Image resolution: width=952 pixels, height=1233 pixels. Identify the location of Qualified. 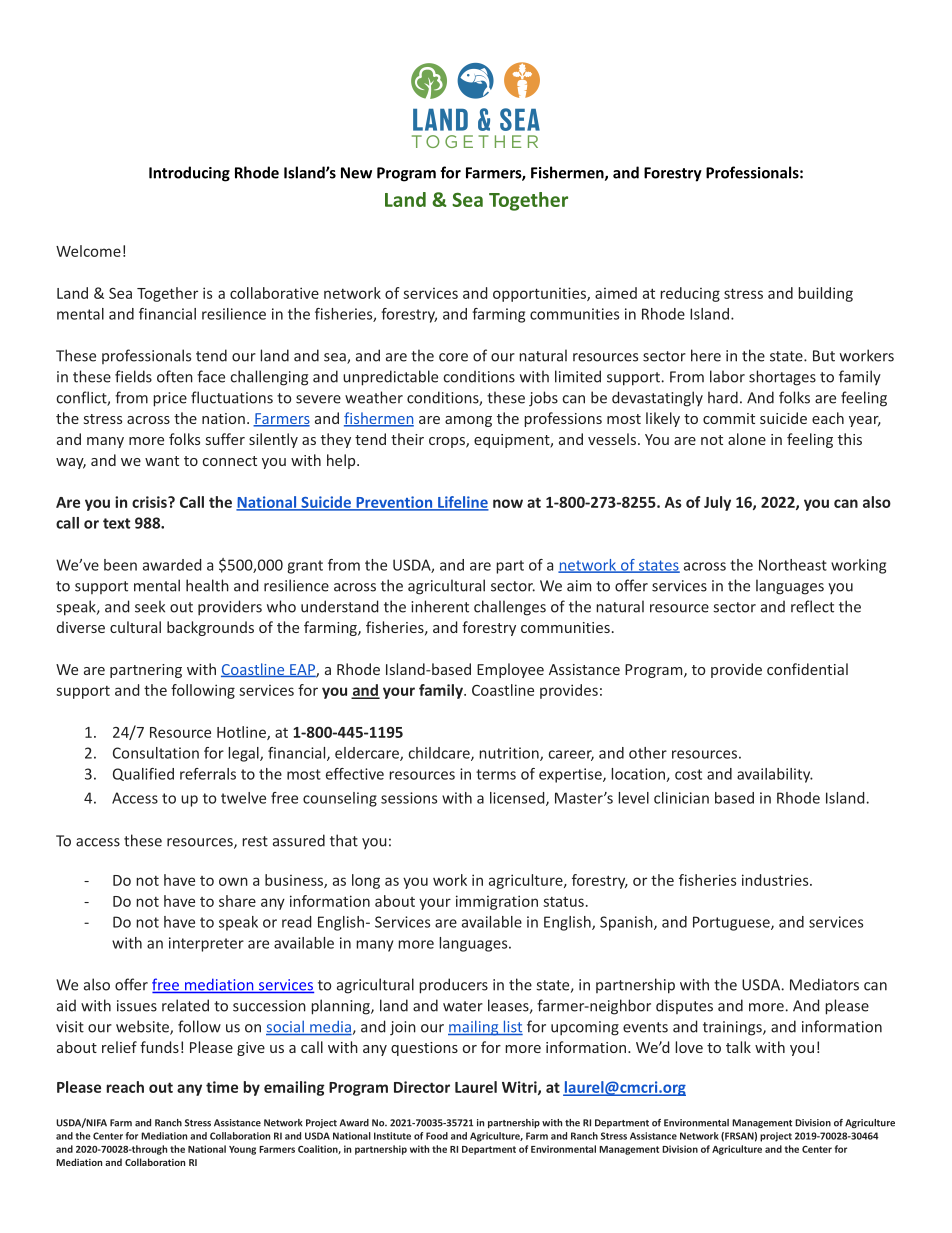
(143, 774).
